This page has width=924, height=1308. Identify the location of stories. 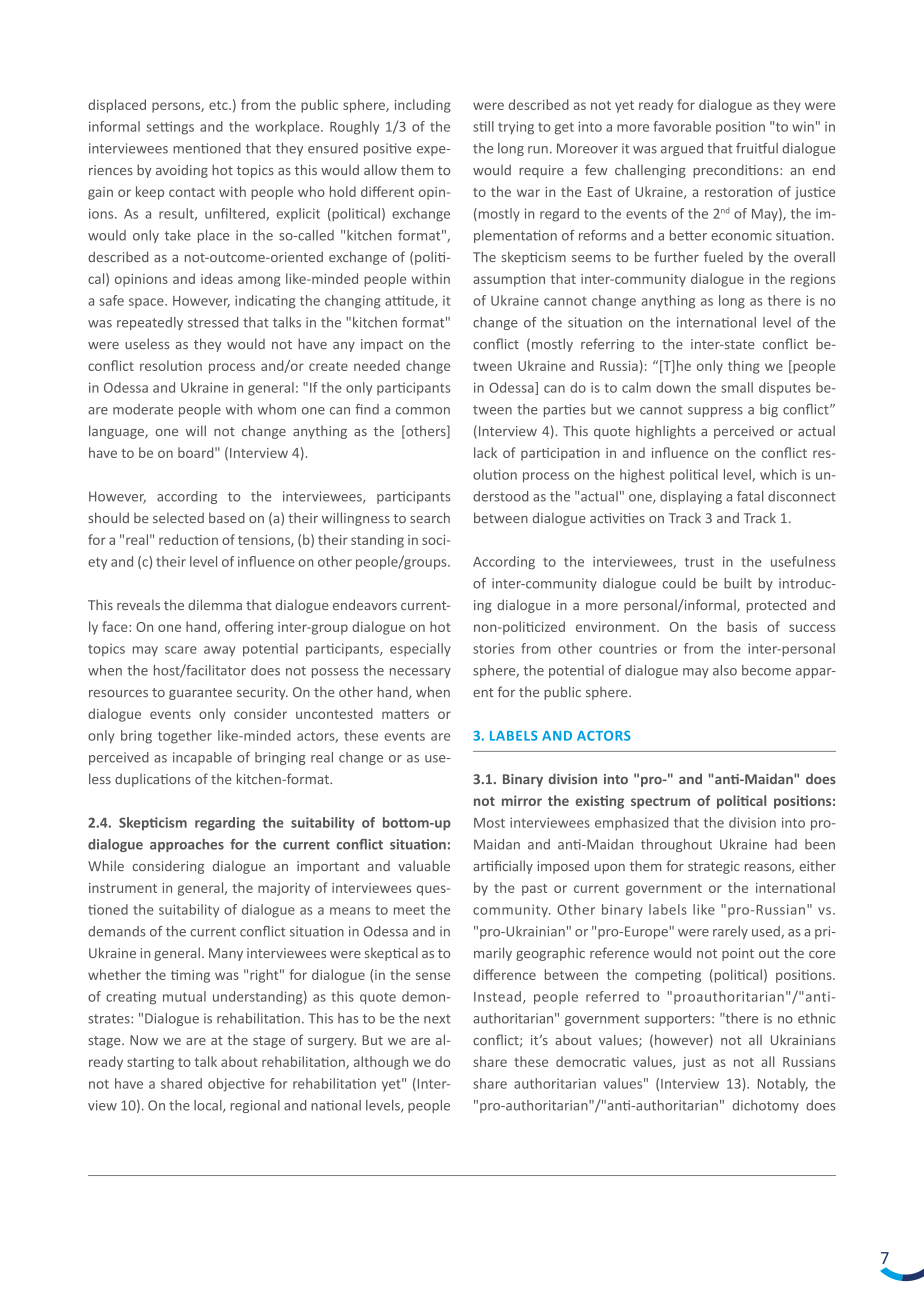
(493, 648).
